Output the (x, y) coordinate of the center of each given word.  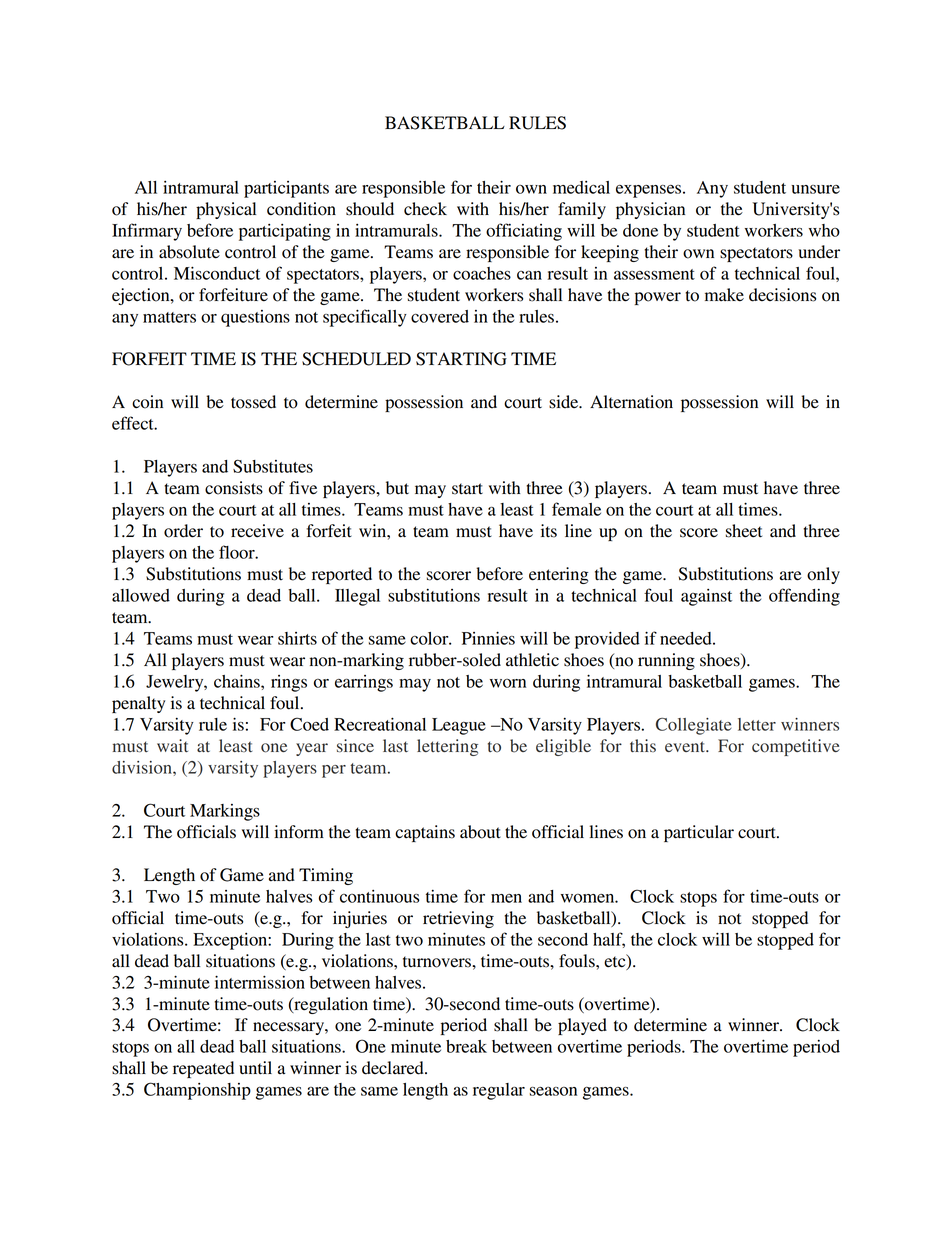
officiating (524, 232)
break (466, 1046)
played (582, 1026)
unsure (815, 189)
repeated (203, 1069)
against (706, 597)
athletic (532, 660)
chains (238, 681)
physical (226, 210)
